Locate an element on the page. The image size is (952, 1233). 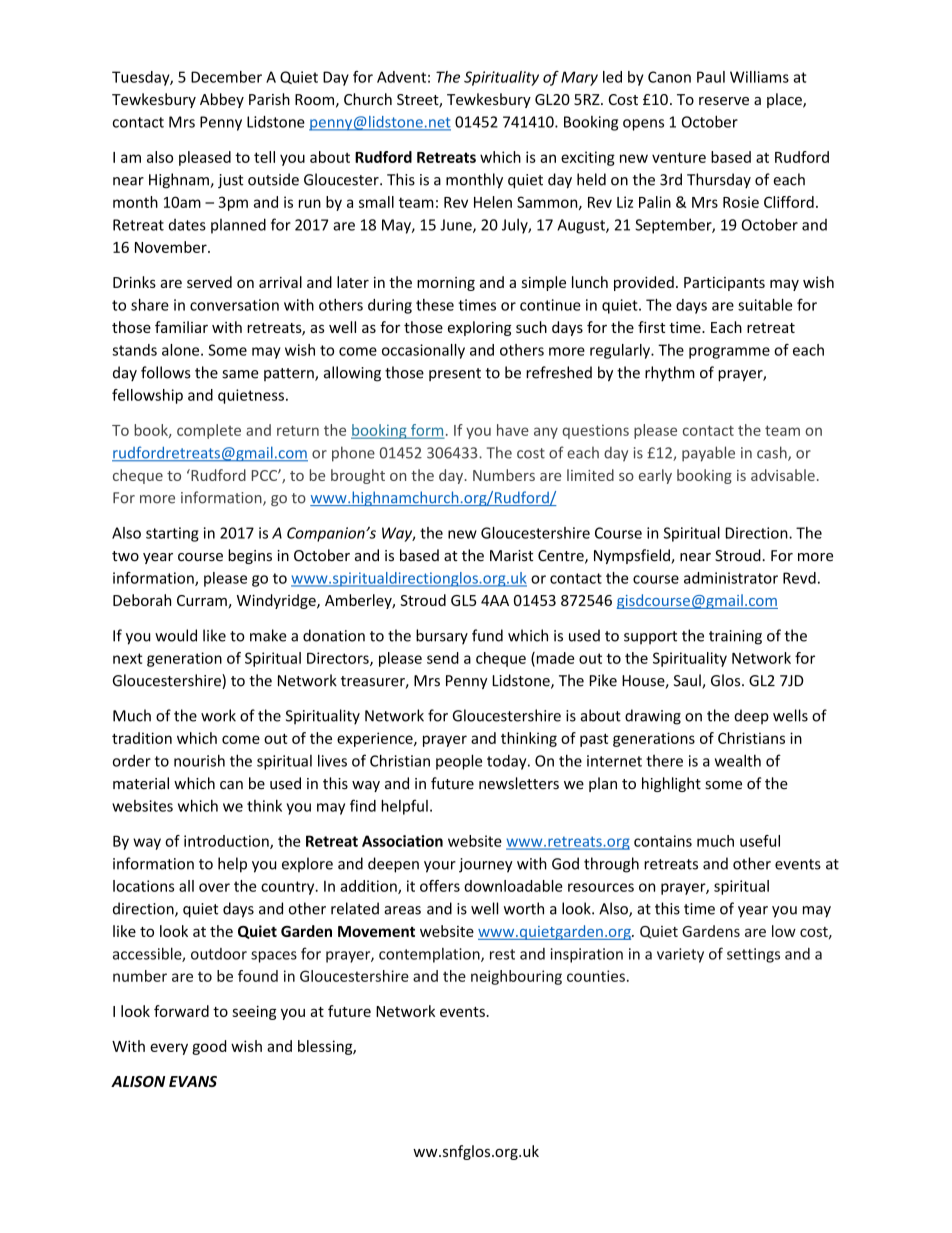
good is located at coordinates (209, 1047).
